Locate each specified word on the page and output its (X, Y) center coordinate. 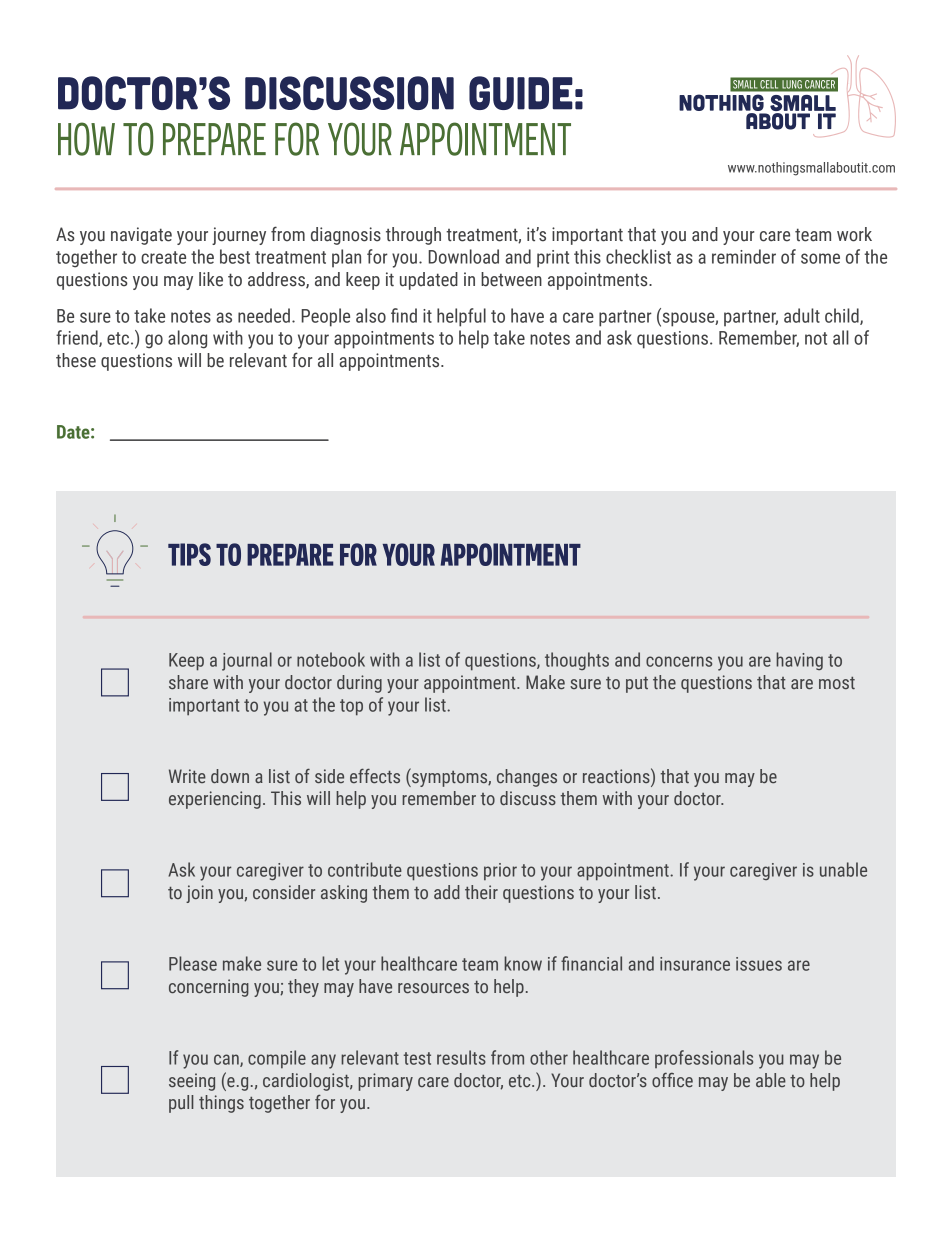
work (854, 234)
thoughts (577, 661)
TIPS (189, 554)
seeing (192, 1082)
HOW (86, 139)
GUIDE (521, 93)
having (799, 661)
